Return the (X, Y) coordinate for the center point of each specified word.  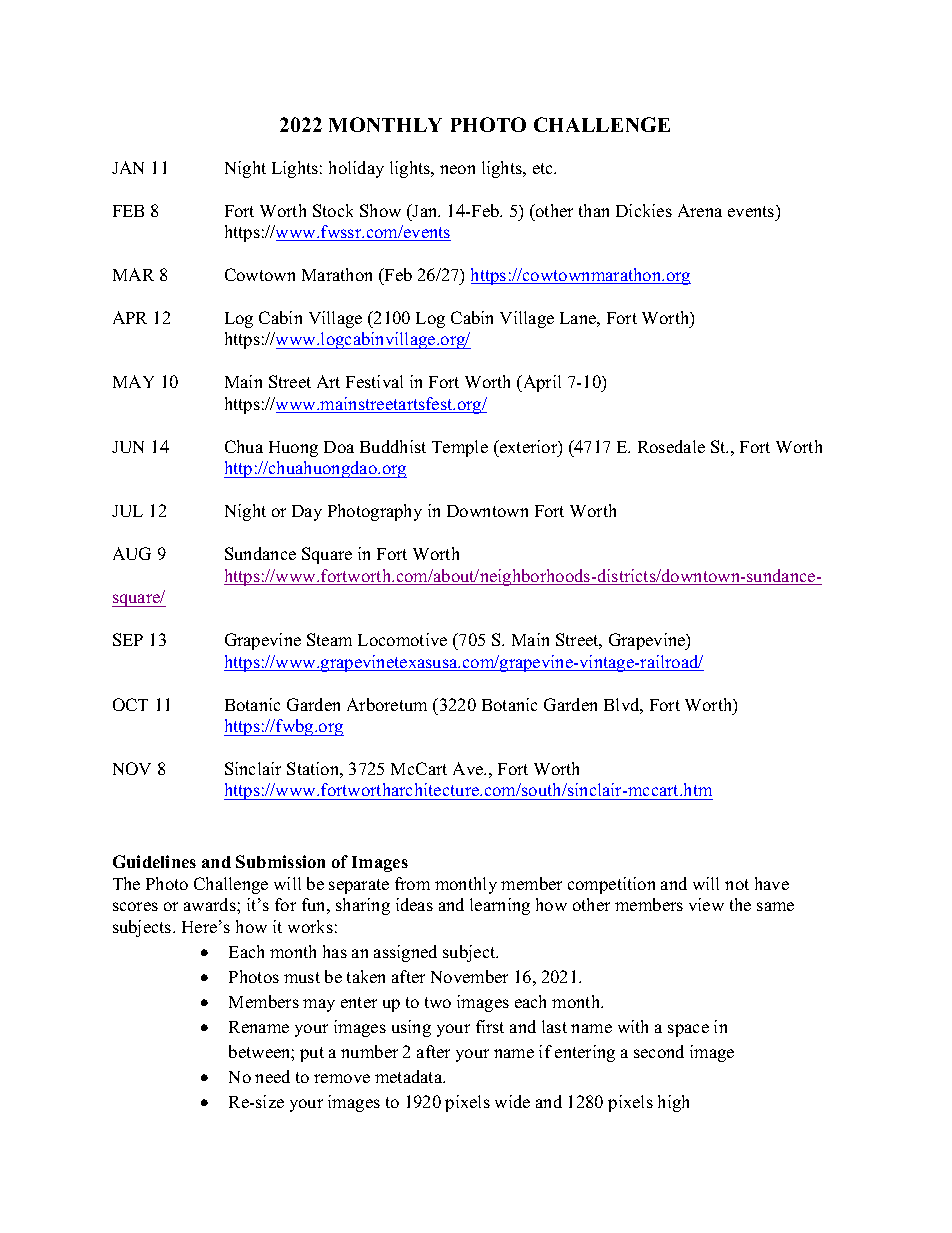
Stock (333, 210)
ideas (414, 904)
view (706, 904)
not (737, 884)
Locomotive (402, 639)
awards (211, 904)
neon (457, 169)
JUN (128, 447)
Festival (374, 381)
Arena (700, 210)
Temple (460, 448)
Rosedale (671, 446)
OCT (130, 704)
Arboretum (387, 704)
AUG (132, 553)
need (272, 1076)
